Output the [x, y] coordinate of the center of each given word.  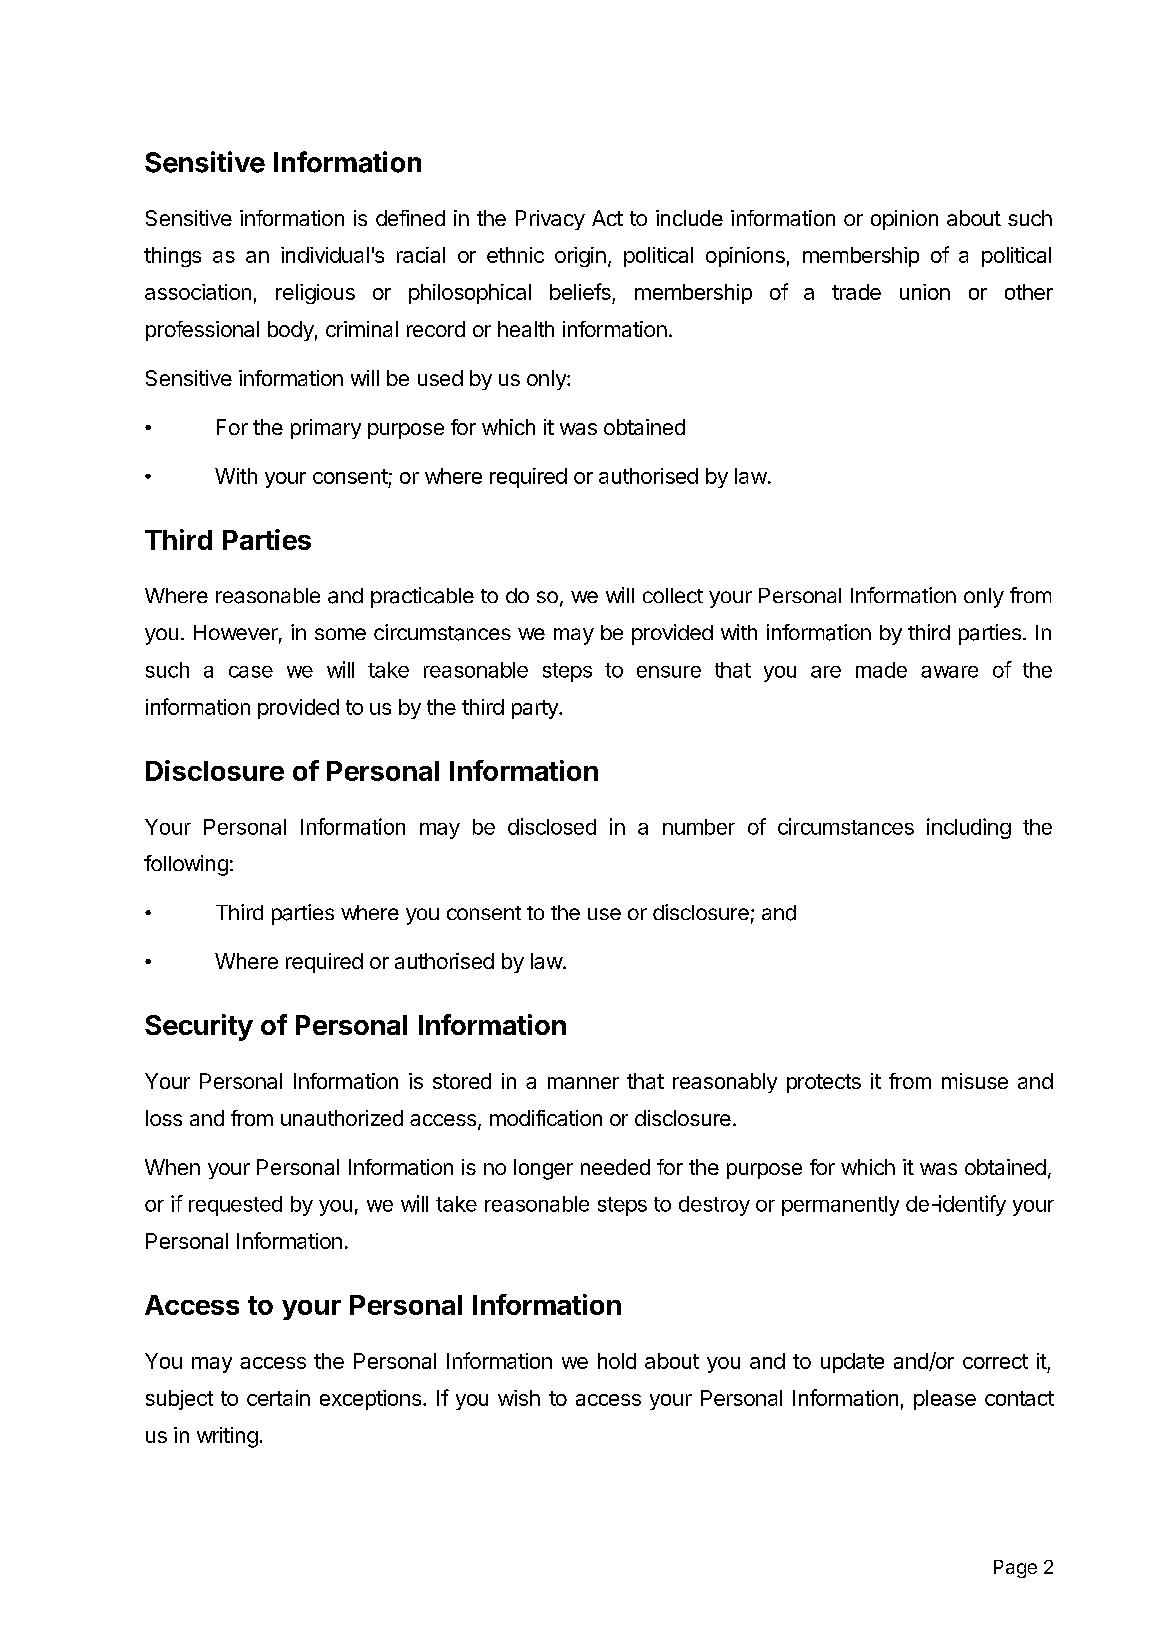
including [969, 828]
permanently [840, 1206]
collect [673, 595]
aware [949, 672]
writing [227, 1437]
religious [315, 294]
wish [519, 1398]
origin [580, 257]
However [236, 632]
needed [615, 1167]
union [925, 292]
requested [235, 1206]
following [186, 865]
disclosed [552, 826]
